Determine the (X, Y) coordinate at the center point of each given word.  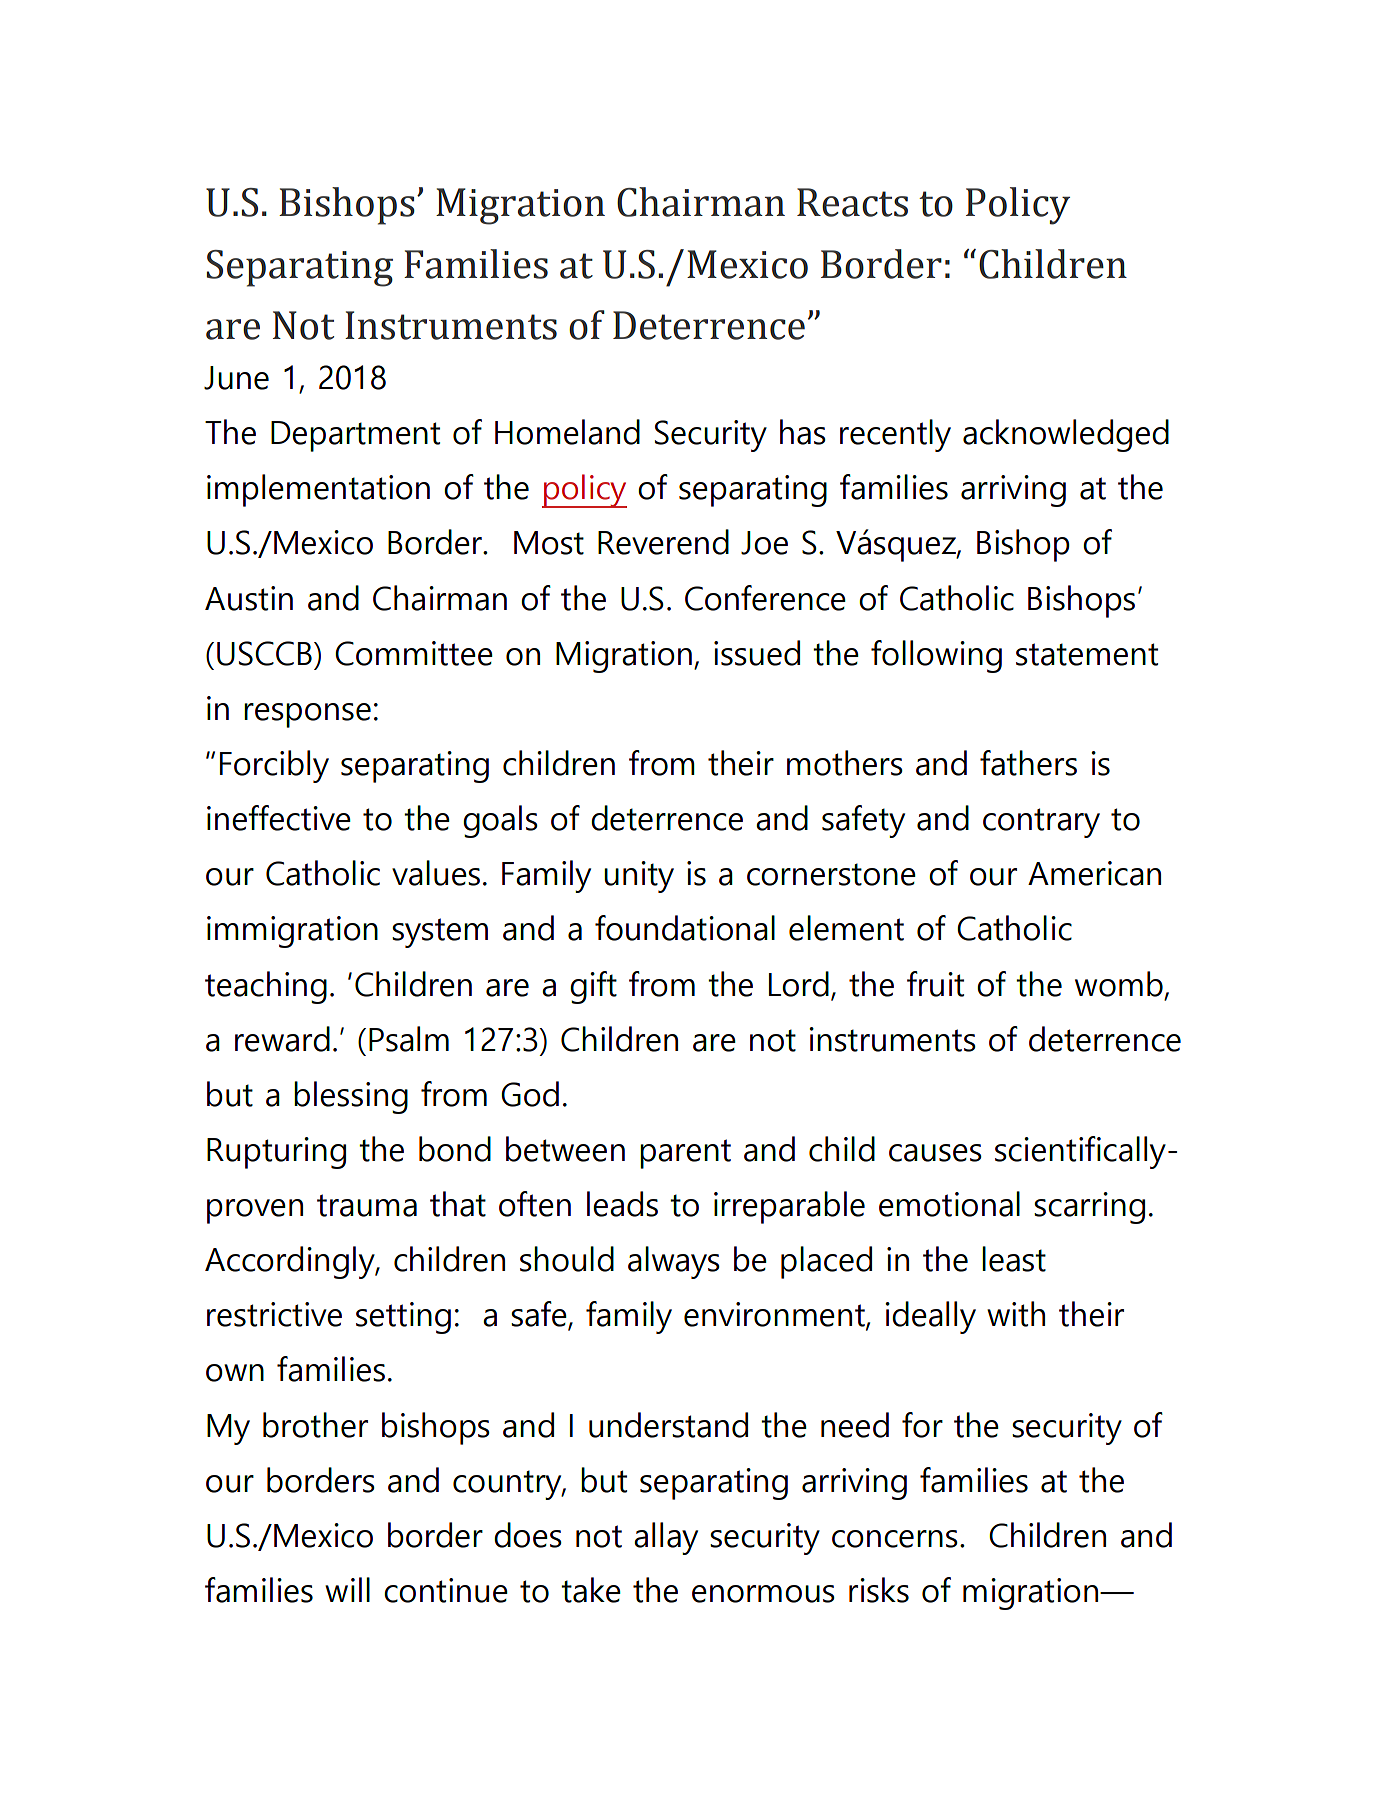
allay (666, 1538)
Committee (414, 653)
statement (1087, 654)
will (347, 1589)
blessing (351, 1097)
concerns (895, 1539)
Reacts (852, 202)
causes (935, 1153)
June (236, 378)
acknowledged (1066, 435)
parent (685, 1154)
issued (757, 653)
